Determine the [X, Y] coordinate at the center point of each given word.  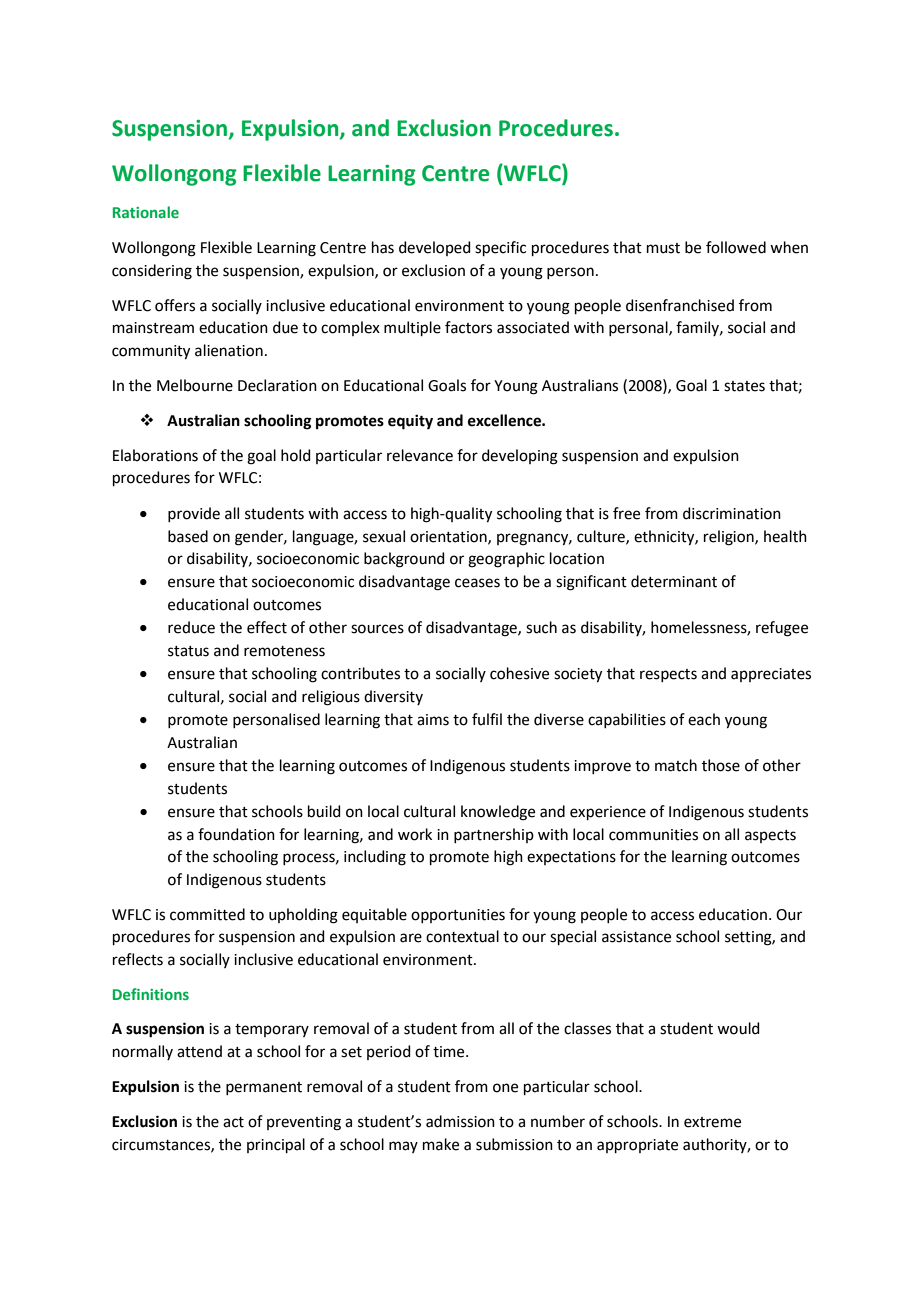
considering [152, 272]
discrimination [732, 513]
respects [668, 675]
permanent [264, 1088]
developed [435, 248]
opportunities [458, 916]
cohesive [519, 673]
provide [194, 514]
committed [207, 914]
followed [736, 247]
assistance [636, 937]
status [188, 651]
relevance [420, 455]
